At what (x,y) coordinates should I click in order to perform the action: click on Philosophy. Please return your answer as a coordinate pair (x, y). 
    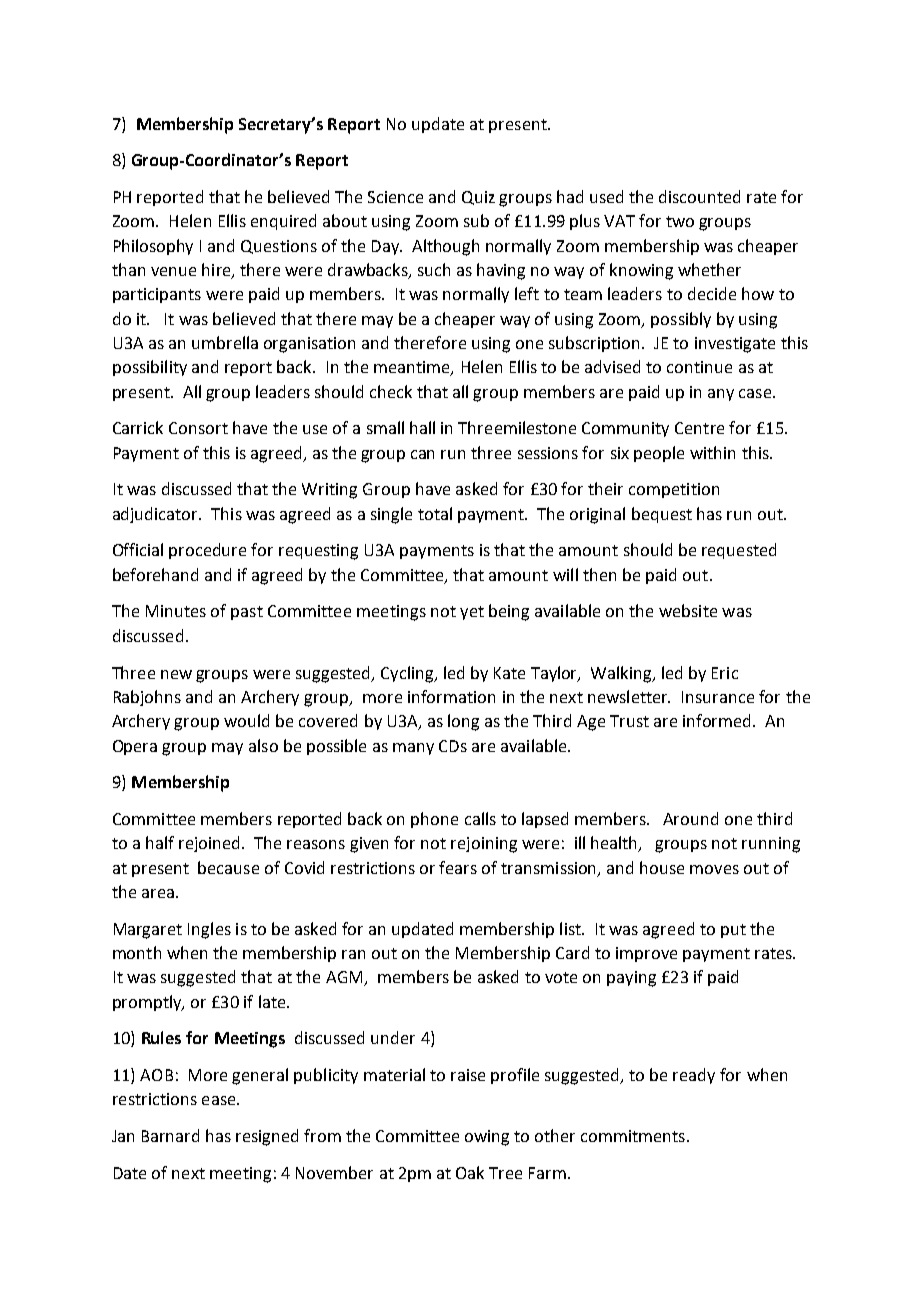
    Looking at the image, I should click on (153, 247).
